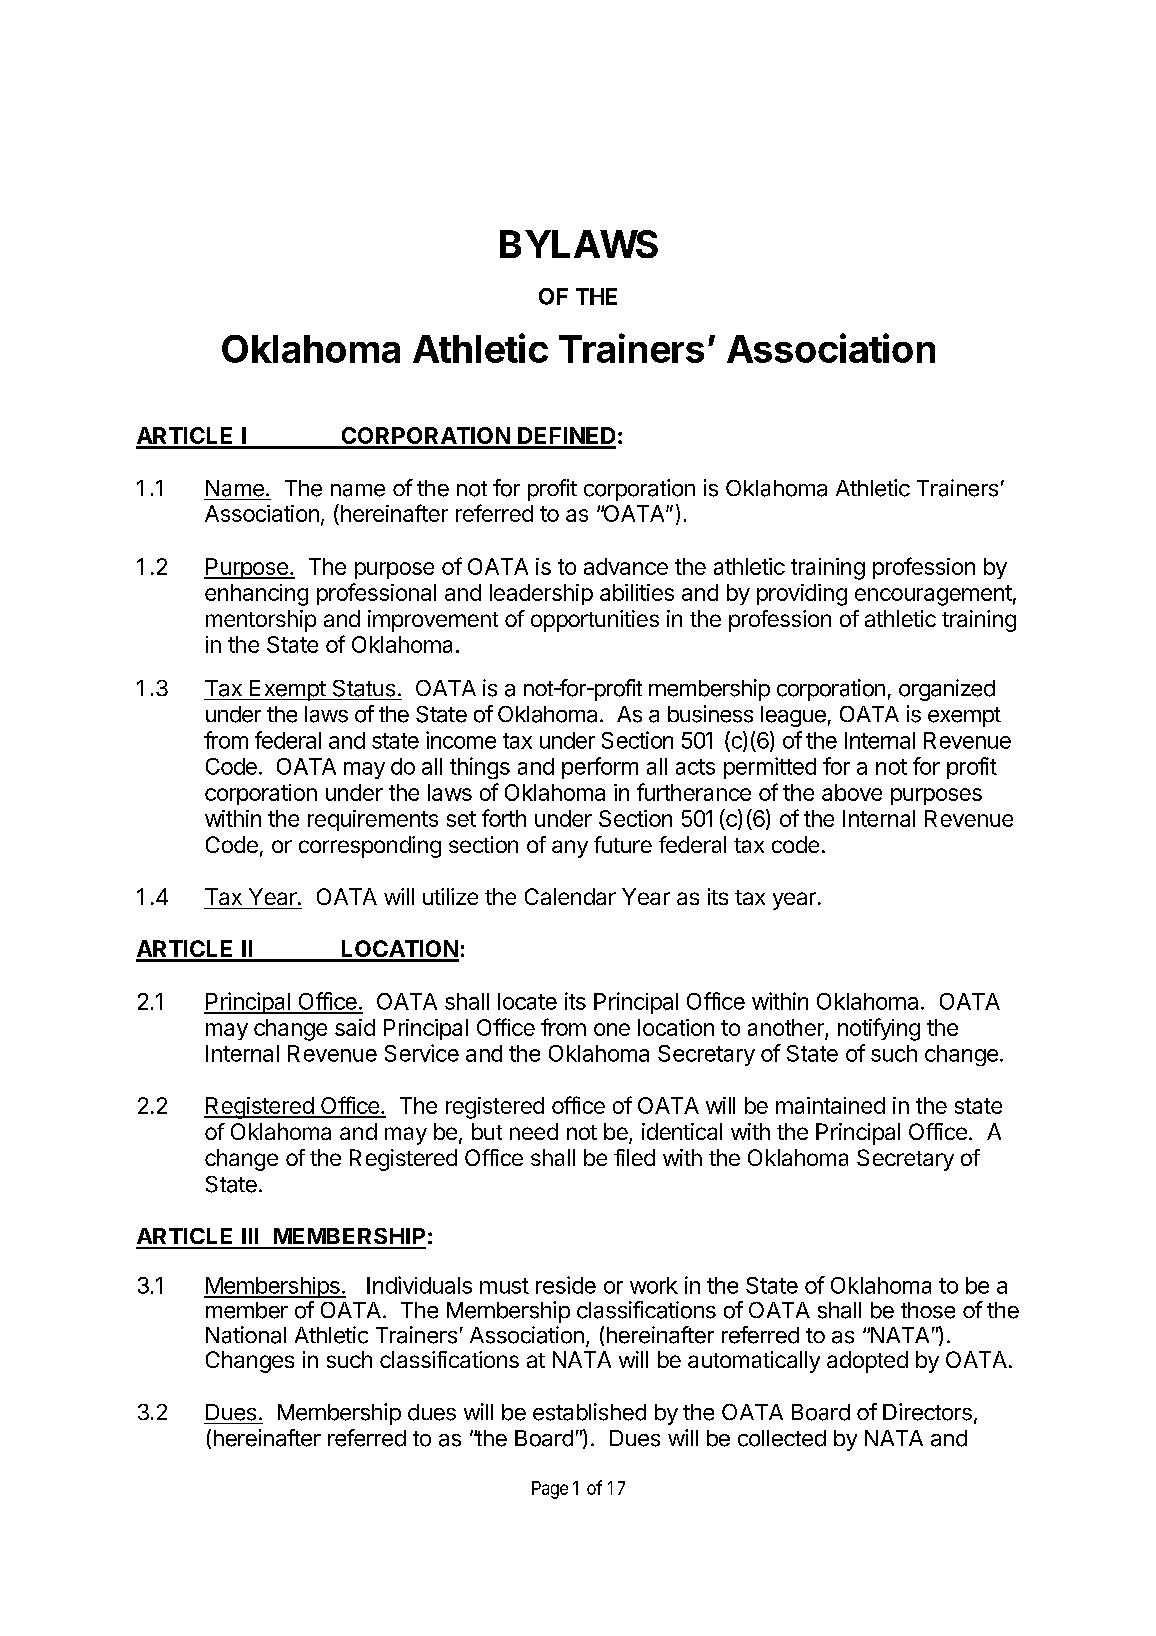  What do you see at coordinates (802, 595) in the image?
I see `providing` at bounding box center [802, 595].
